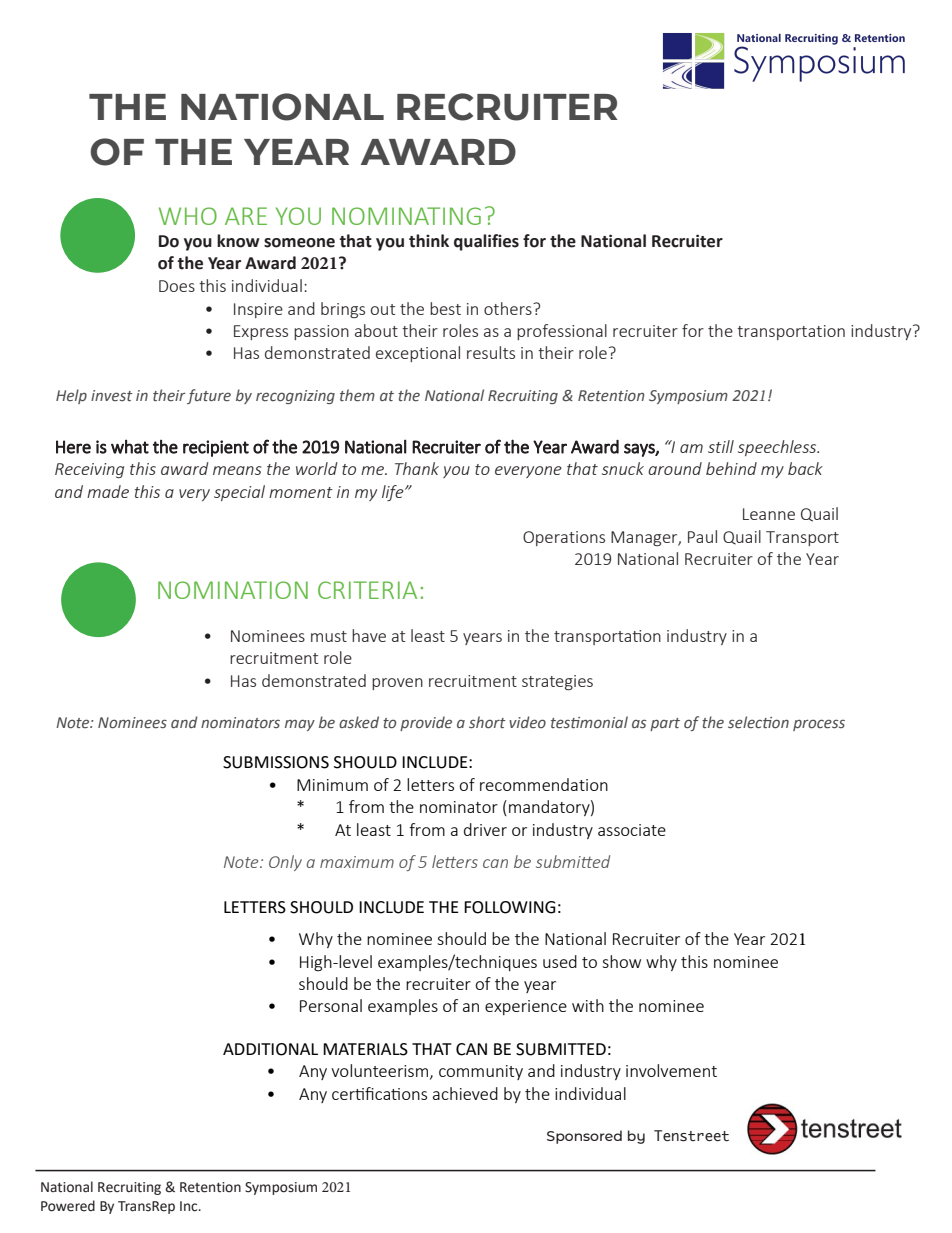  I want to click on Sponsored, so click(584, 1137).
